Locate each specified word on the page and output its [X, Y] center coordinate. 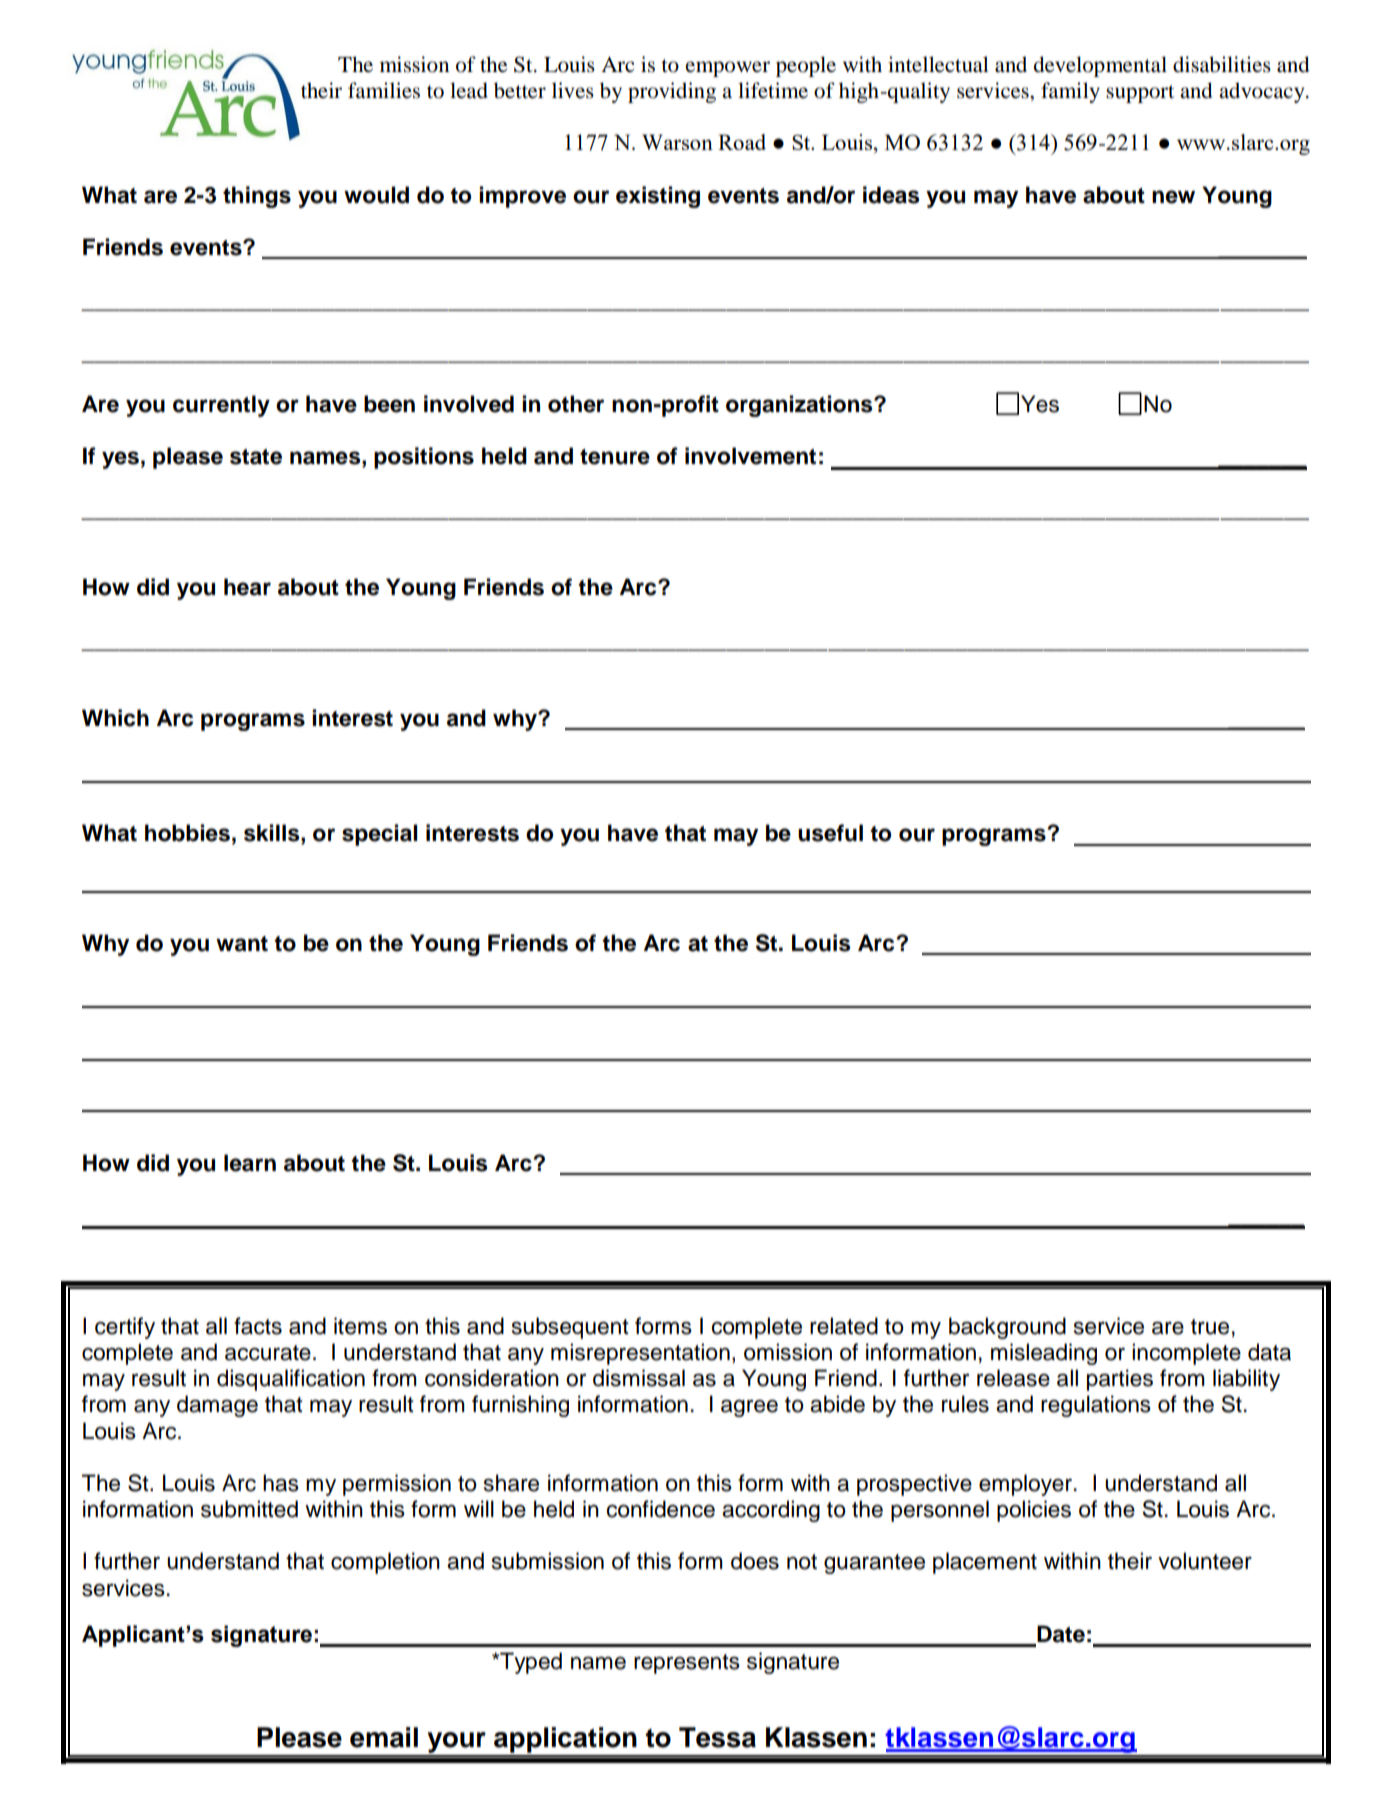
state [256, 457]
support [1140, 94]
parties [1120, 1380]
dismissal [639, 1378]
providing [672, 92]
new [1173, 197]
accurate [268, 1353]
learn [250, 1163]
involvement [750, 456]
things [257, 197]
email [384, 1737]
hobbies [187, 833]
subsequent [570, 1328]
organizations [800, 406]
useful [830, 833]
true [1210, 1327]
